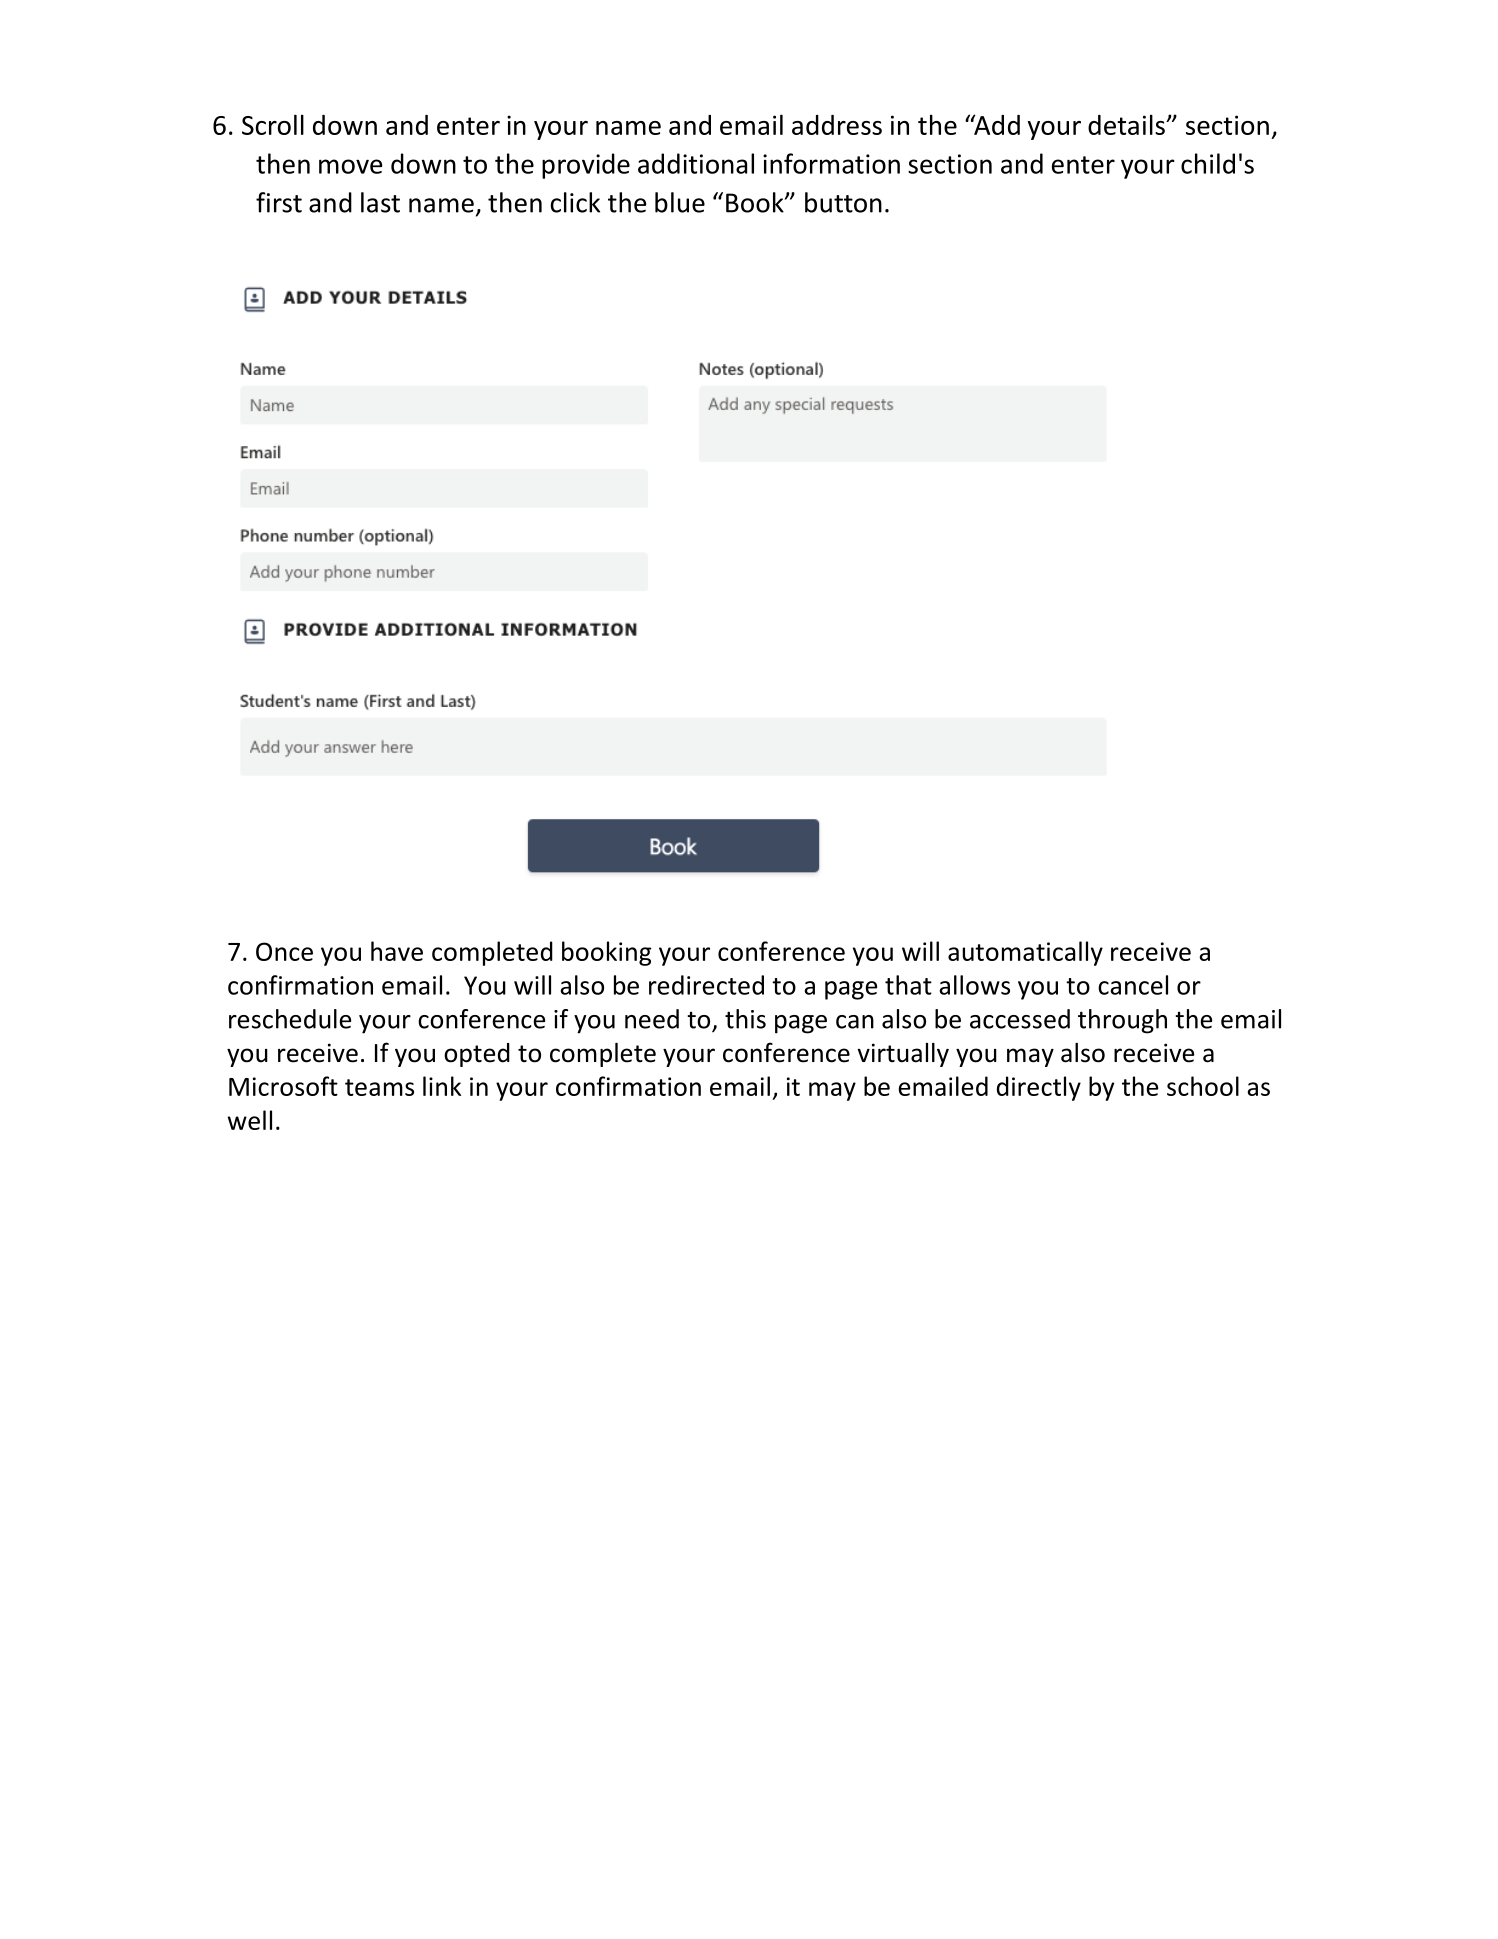 The height and width of the screenshot is (1939, 1498). Describe the element at coordinates (350, 166) in the screenshot. I see `move` at that location.
